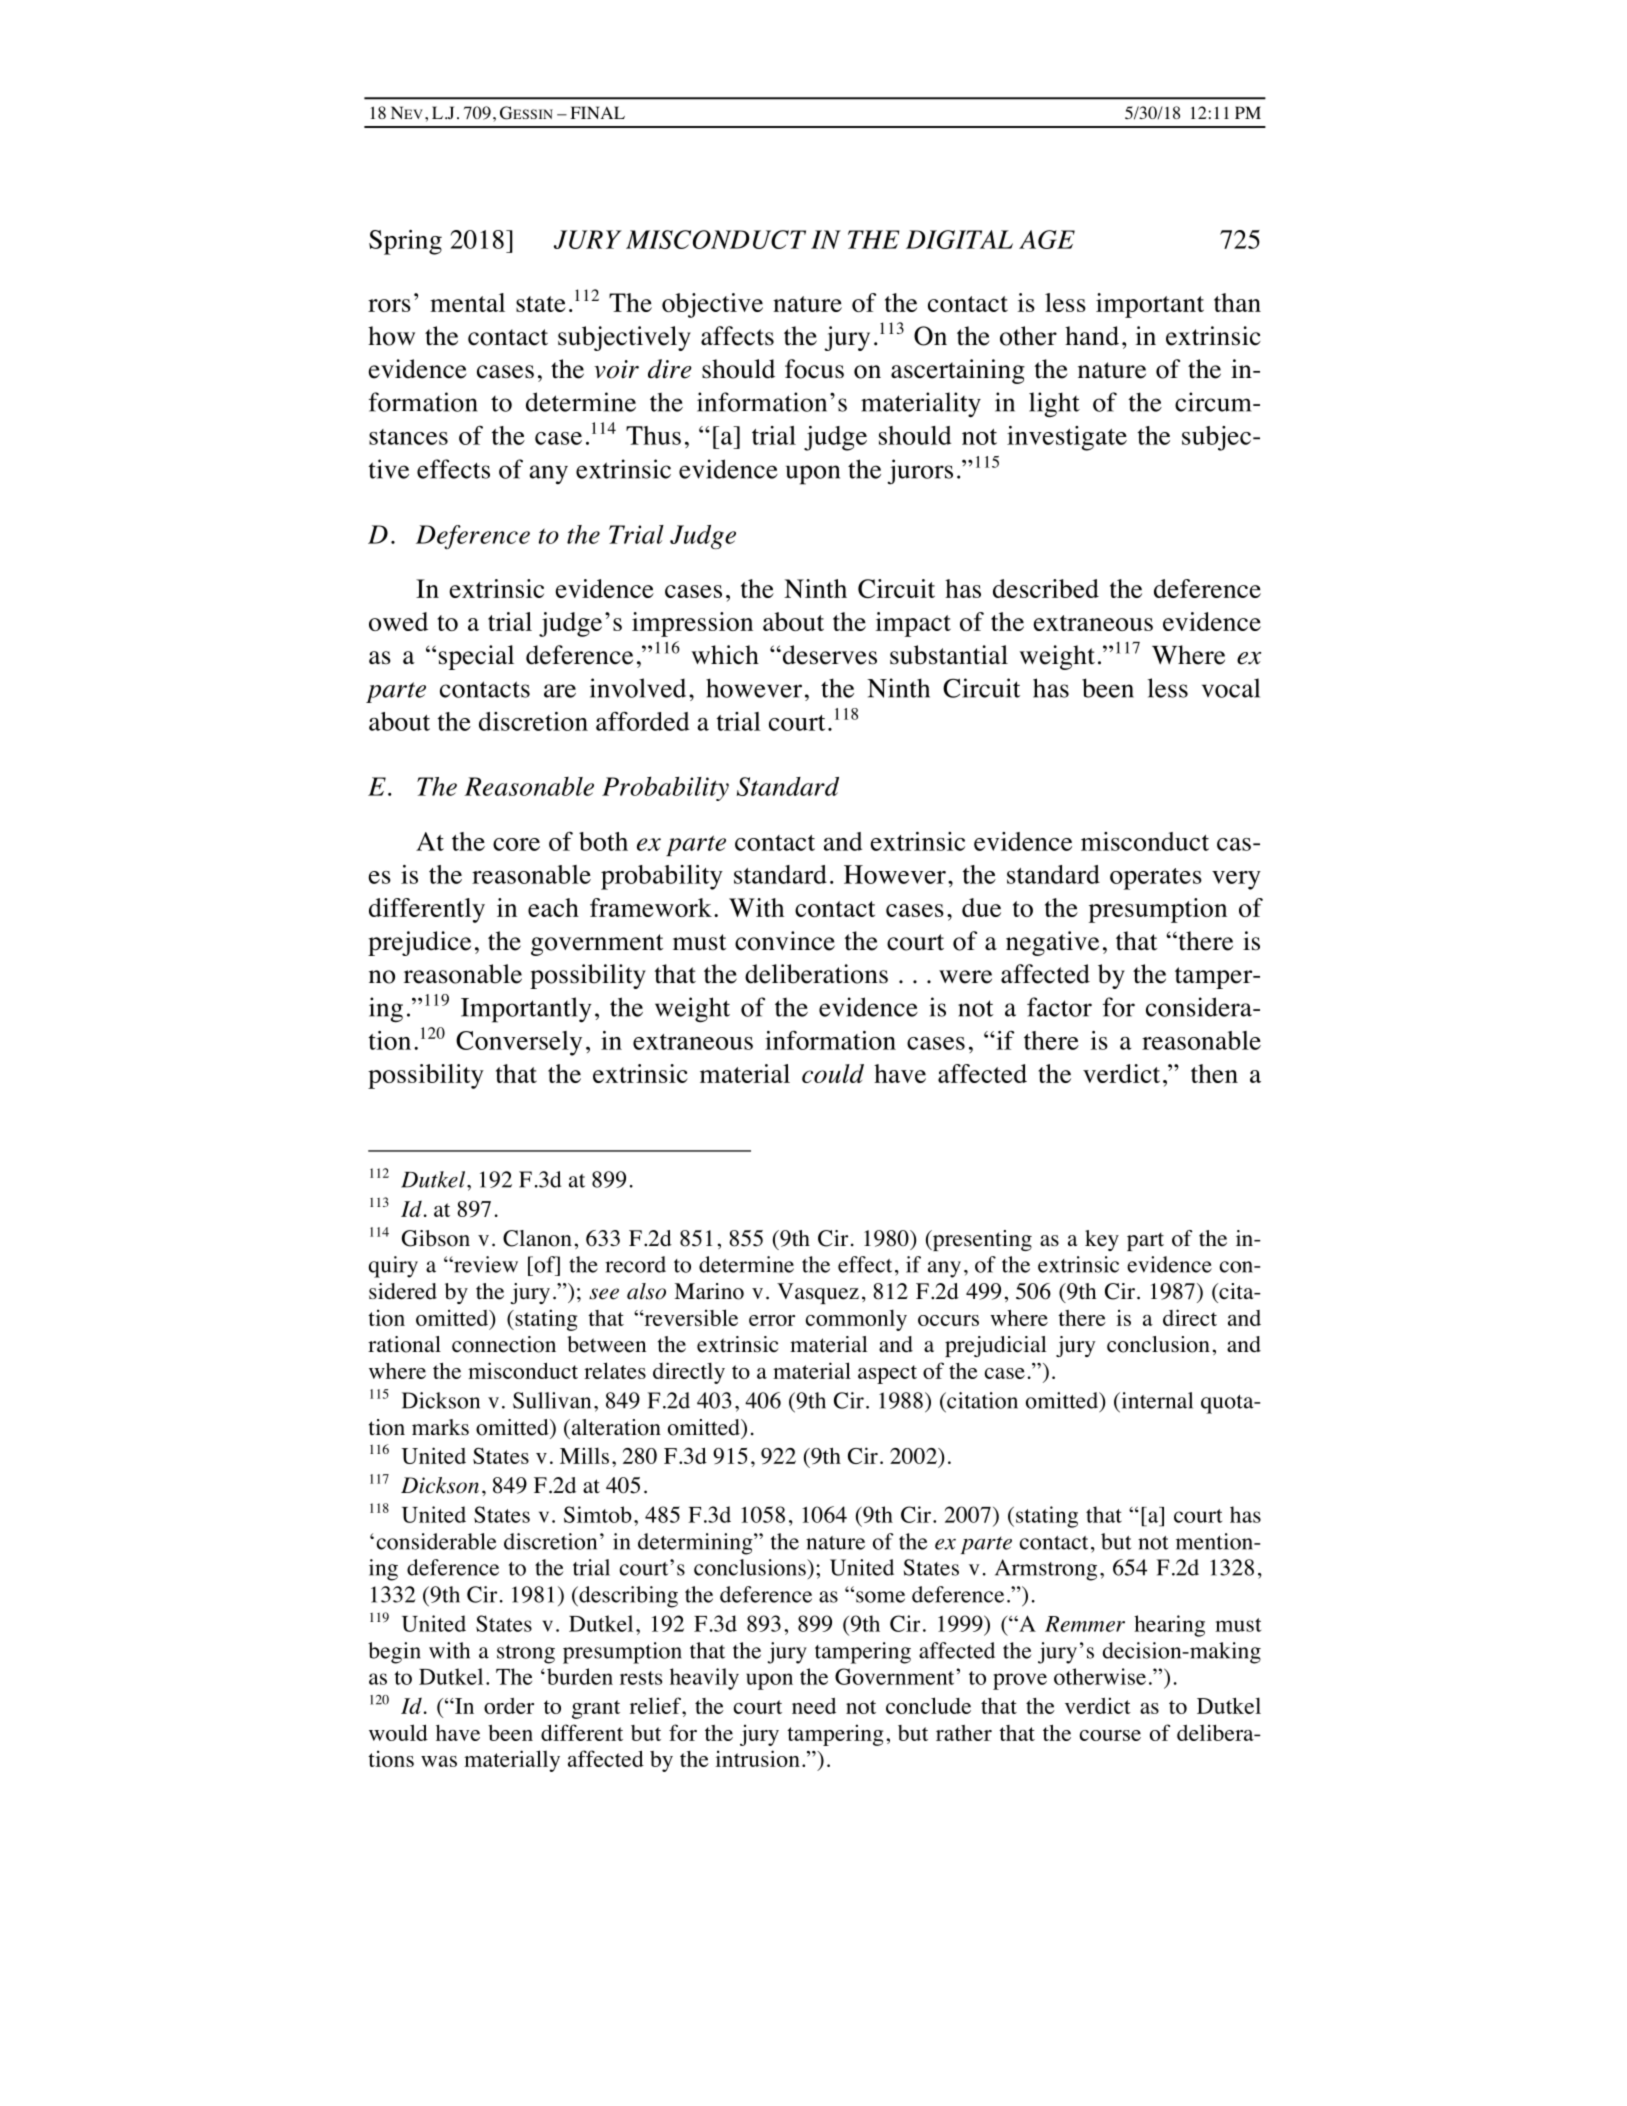  What do you see at coordinates (485, 1264) in the document?
I see `review` at bounding box center [485, 1264].
